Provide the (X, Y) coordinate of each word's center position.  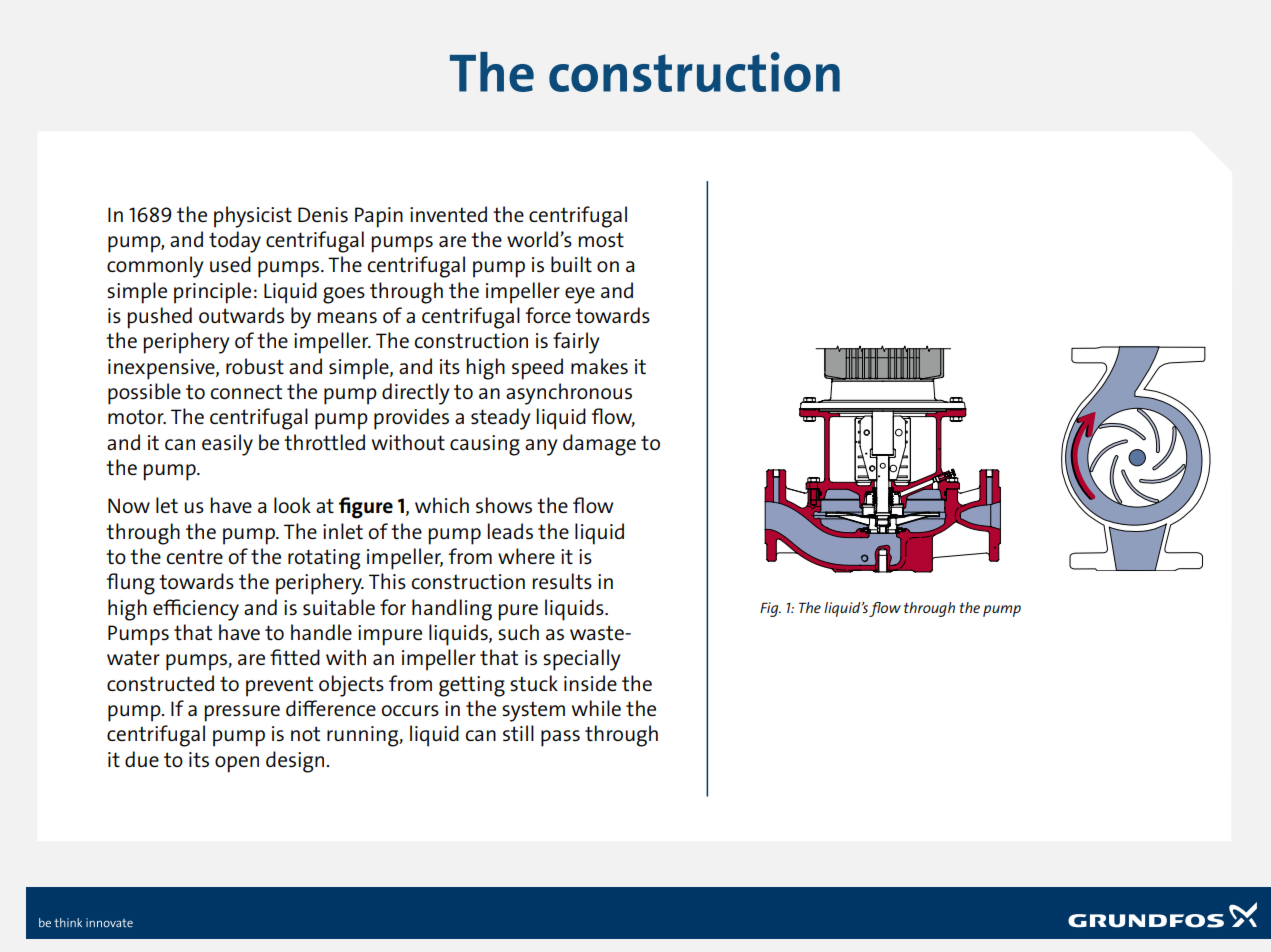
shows (504, 505)
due (142, 759)
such (518, 632)
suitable (339, 607)
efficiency (196, 610)
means (347, 317)
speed (537, 369)
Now (129, 505)
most (601, 240)
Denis (323, 214)
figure (366, 508)
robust (255, 366)
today (235, 242)
